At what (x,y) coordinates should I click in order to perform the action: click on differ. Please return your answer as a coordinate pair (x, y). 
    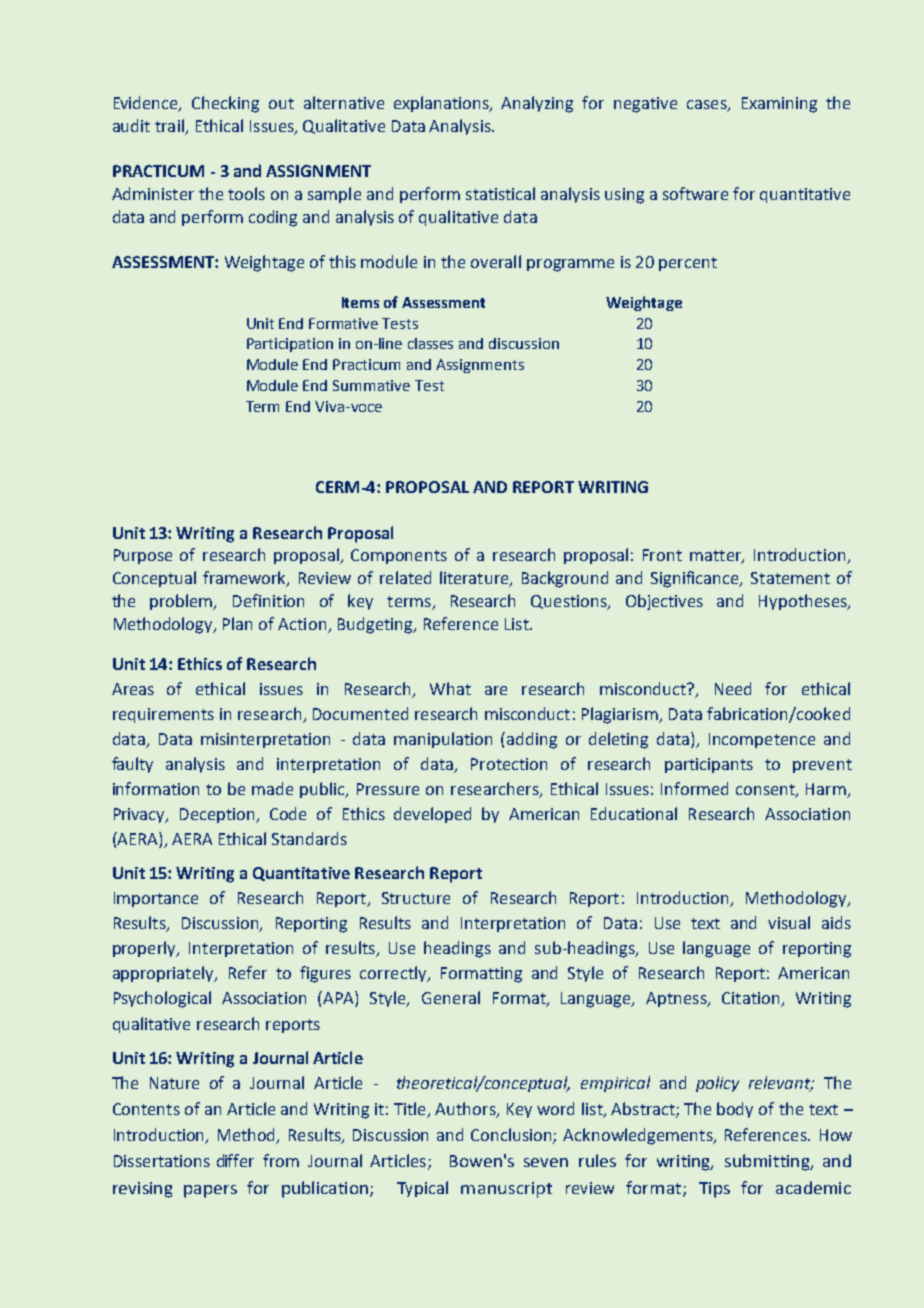
    Looking at the image, I should click on (235, 1160).
